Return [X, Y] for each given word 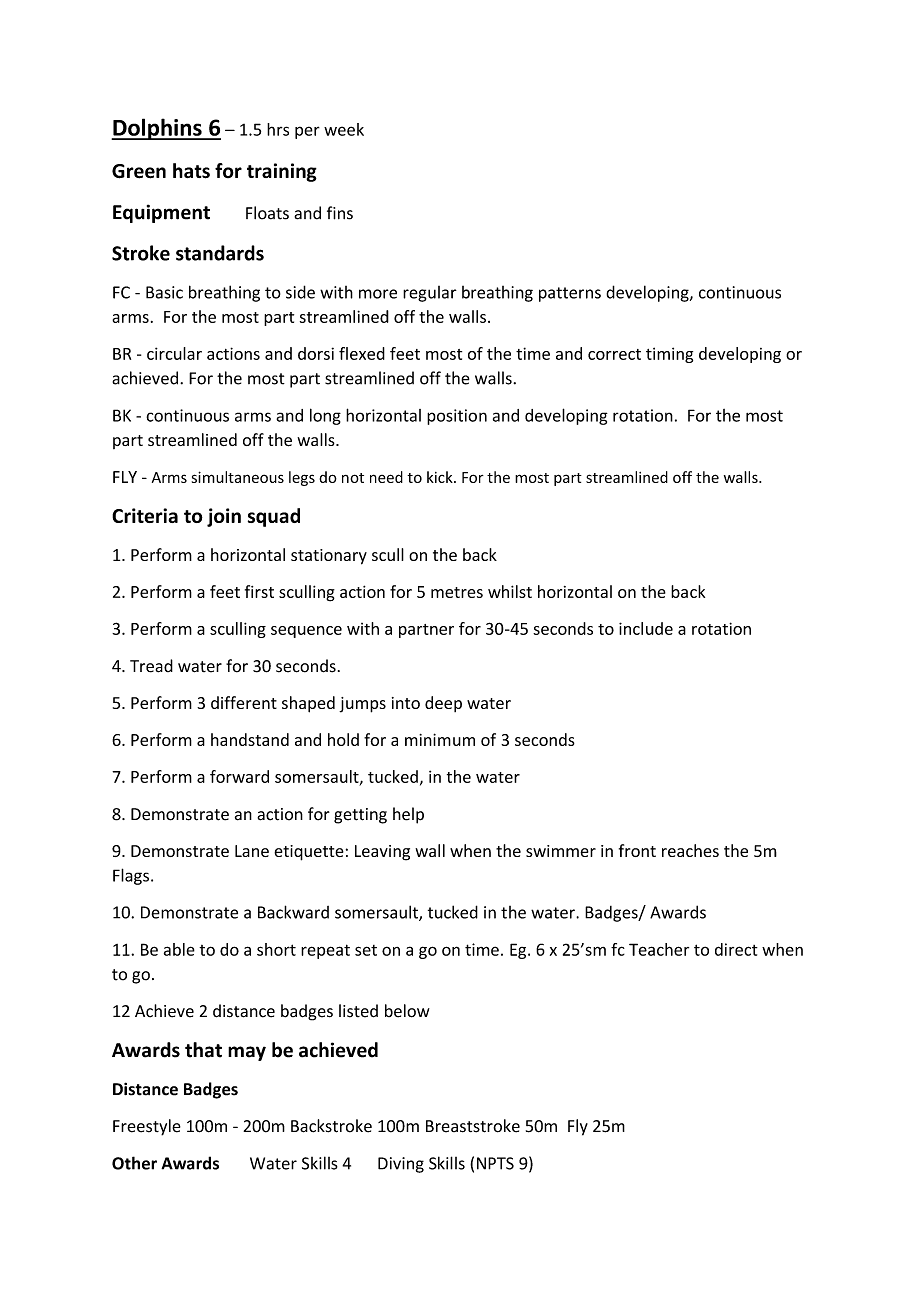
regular [430, 294]
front [637, 850]
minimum [440, 739]
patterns [570, 294]
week [344, 129]
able [179, 949]
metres [457, 592]
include [646, 628]
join [224, 517]
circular [174, 353]
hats [191, 171]
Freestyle [147, 1127]
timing [669, 355]
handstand [250, 739]
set [366, 950]
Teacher [659, 949]
